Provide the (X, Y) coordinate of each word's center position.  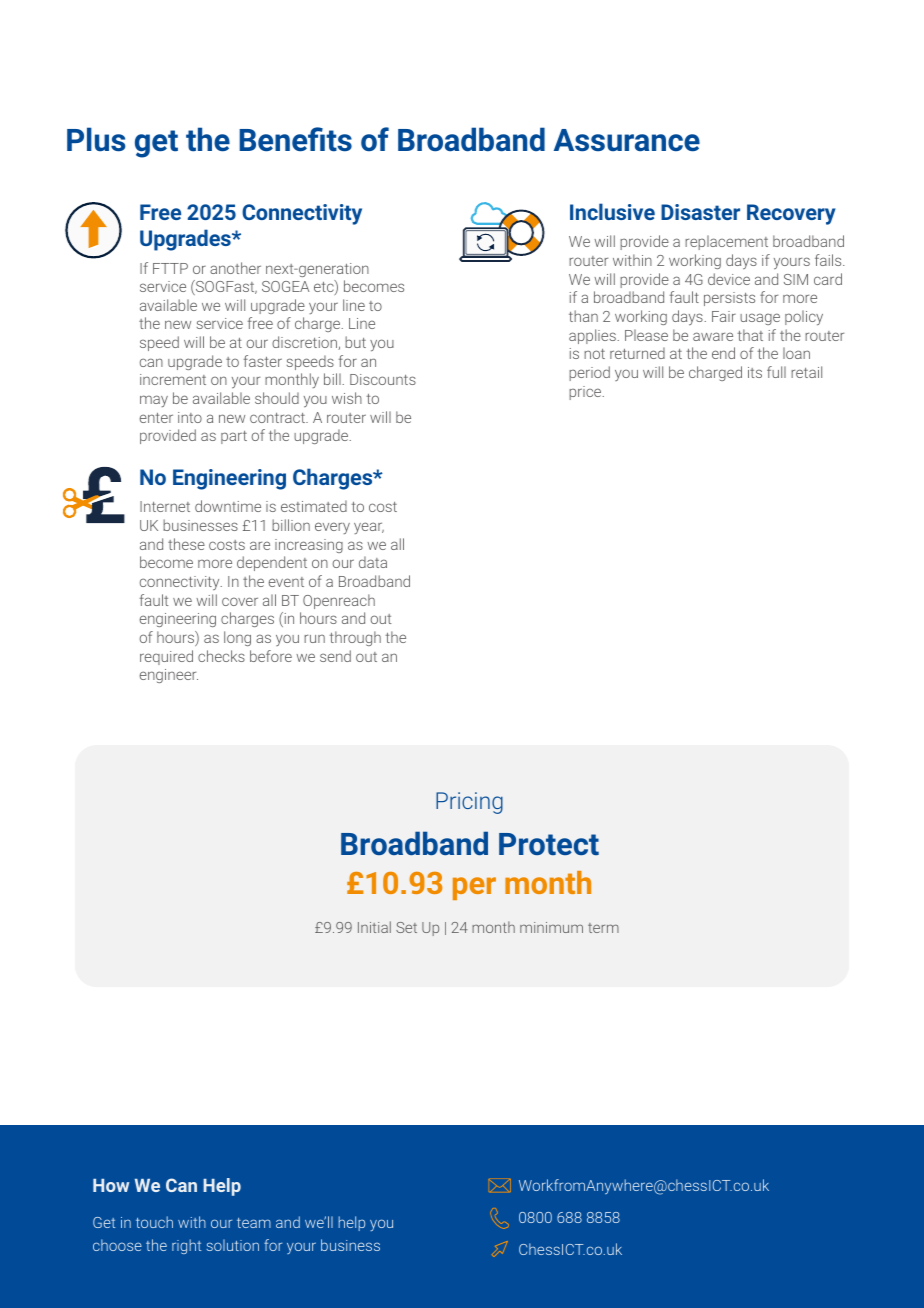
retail (806, 372)
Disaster (700, 212)
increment (173, 379)
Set (406, 927)
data (373, 562)
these (186, 544)
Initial (374, 927)
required (166, 657)
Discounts (383, 379)
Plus (96, 139)
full (776, 372)
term (603, 928)
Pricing (469, 803)
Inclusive (612, 211)
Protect (549, 844)
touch (154, 1222)
